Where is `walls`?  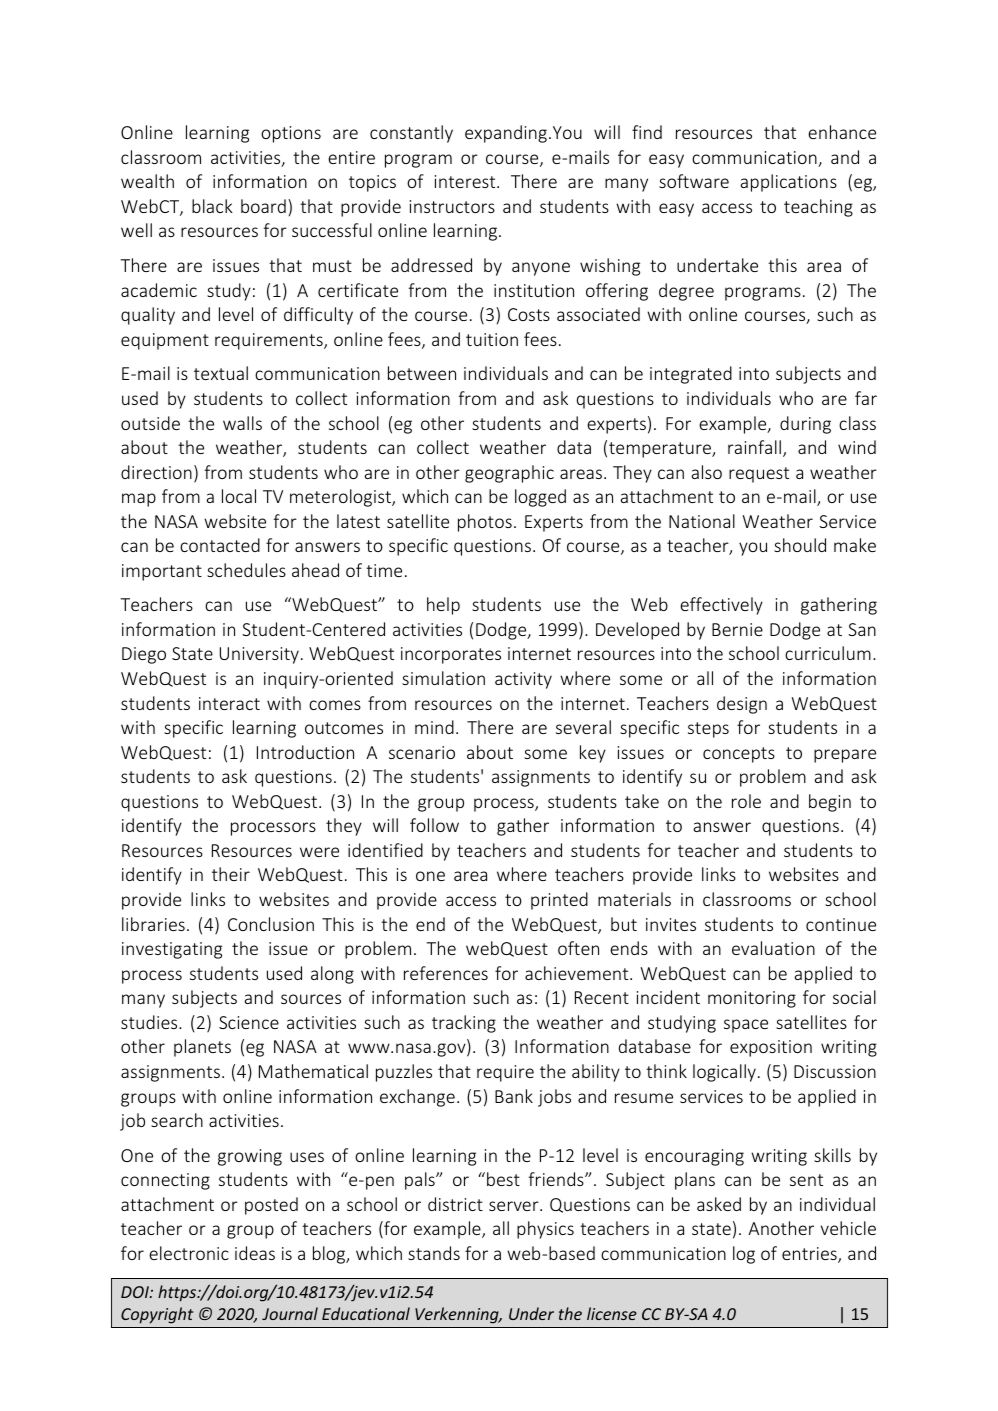 walls is located at coordinates (242, 423).
